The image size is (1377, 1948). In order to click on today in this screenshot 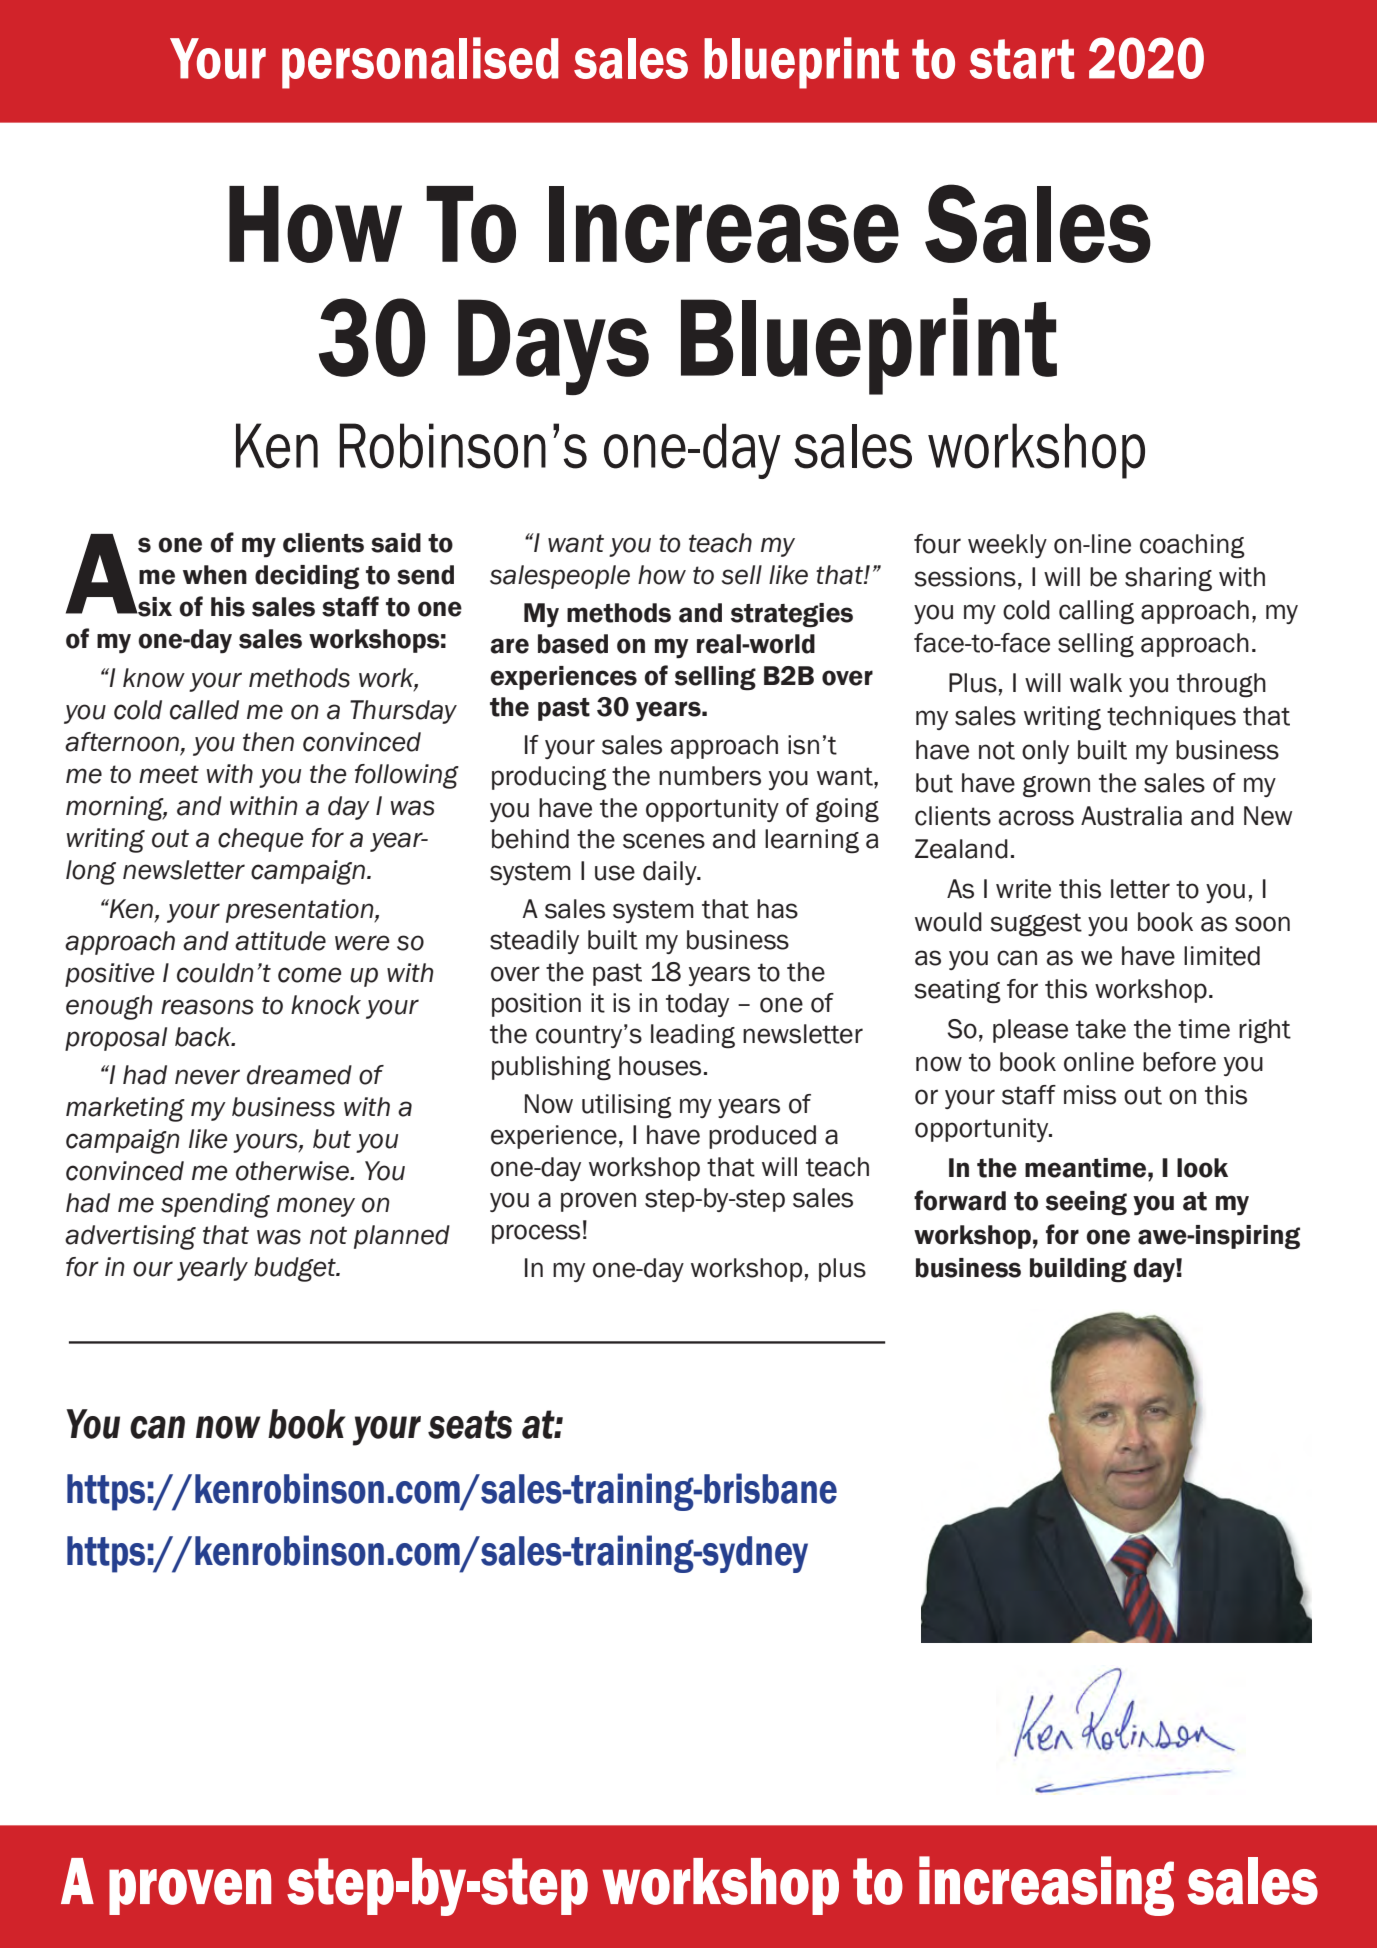, I will do `click(697, 1005)`.
